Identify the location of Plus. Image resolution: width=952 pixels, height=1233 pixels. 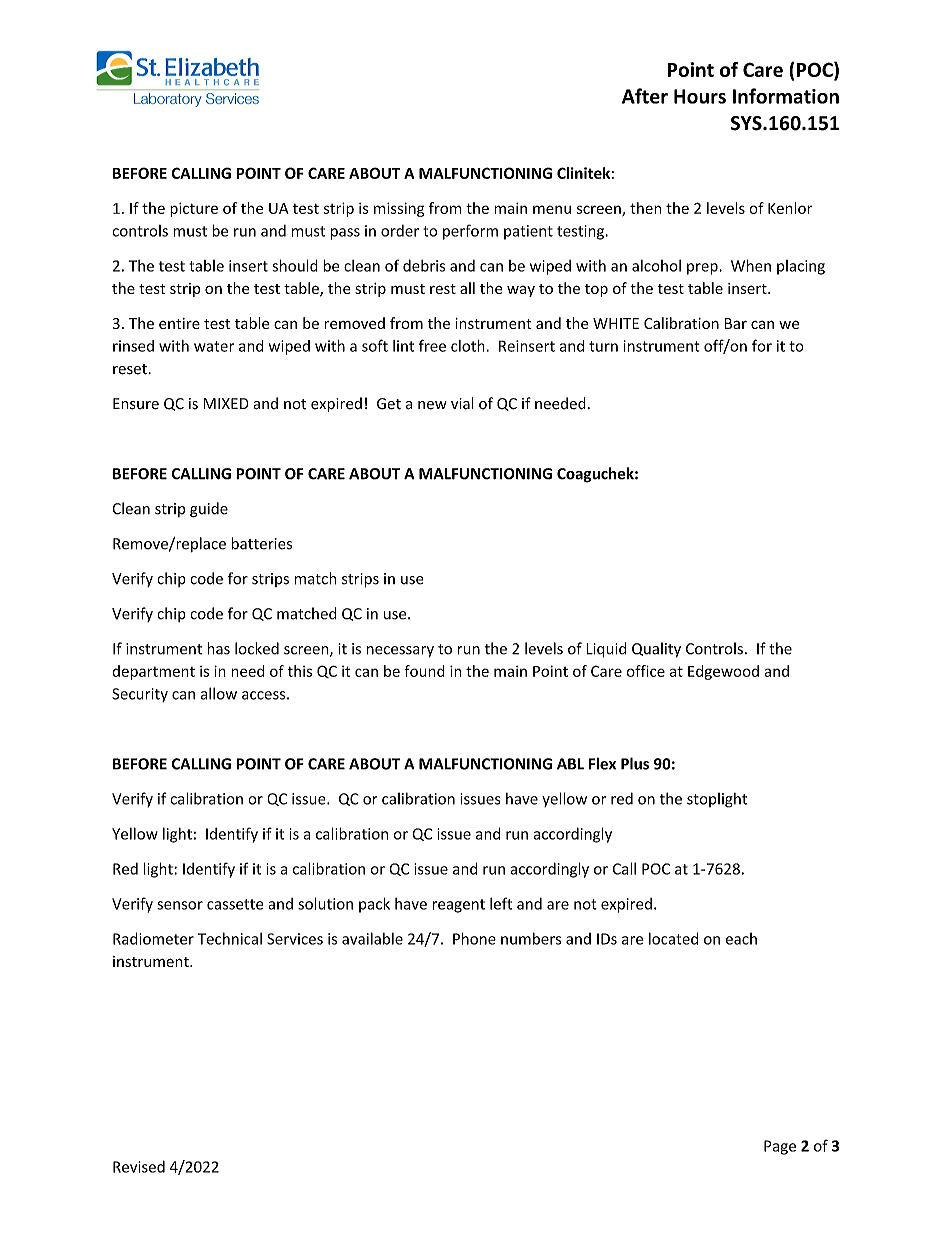
(635, 763).
